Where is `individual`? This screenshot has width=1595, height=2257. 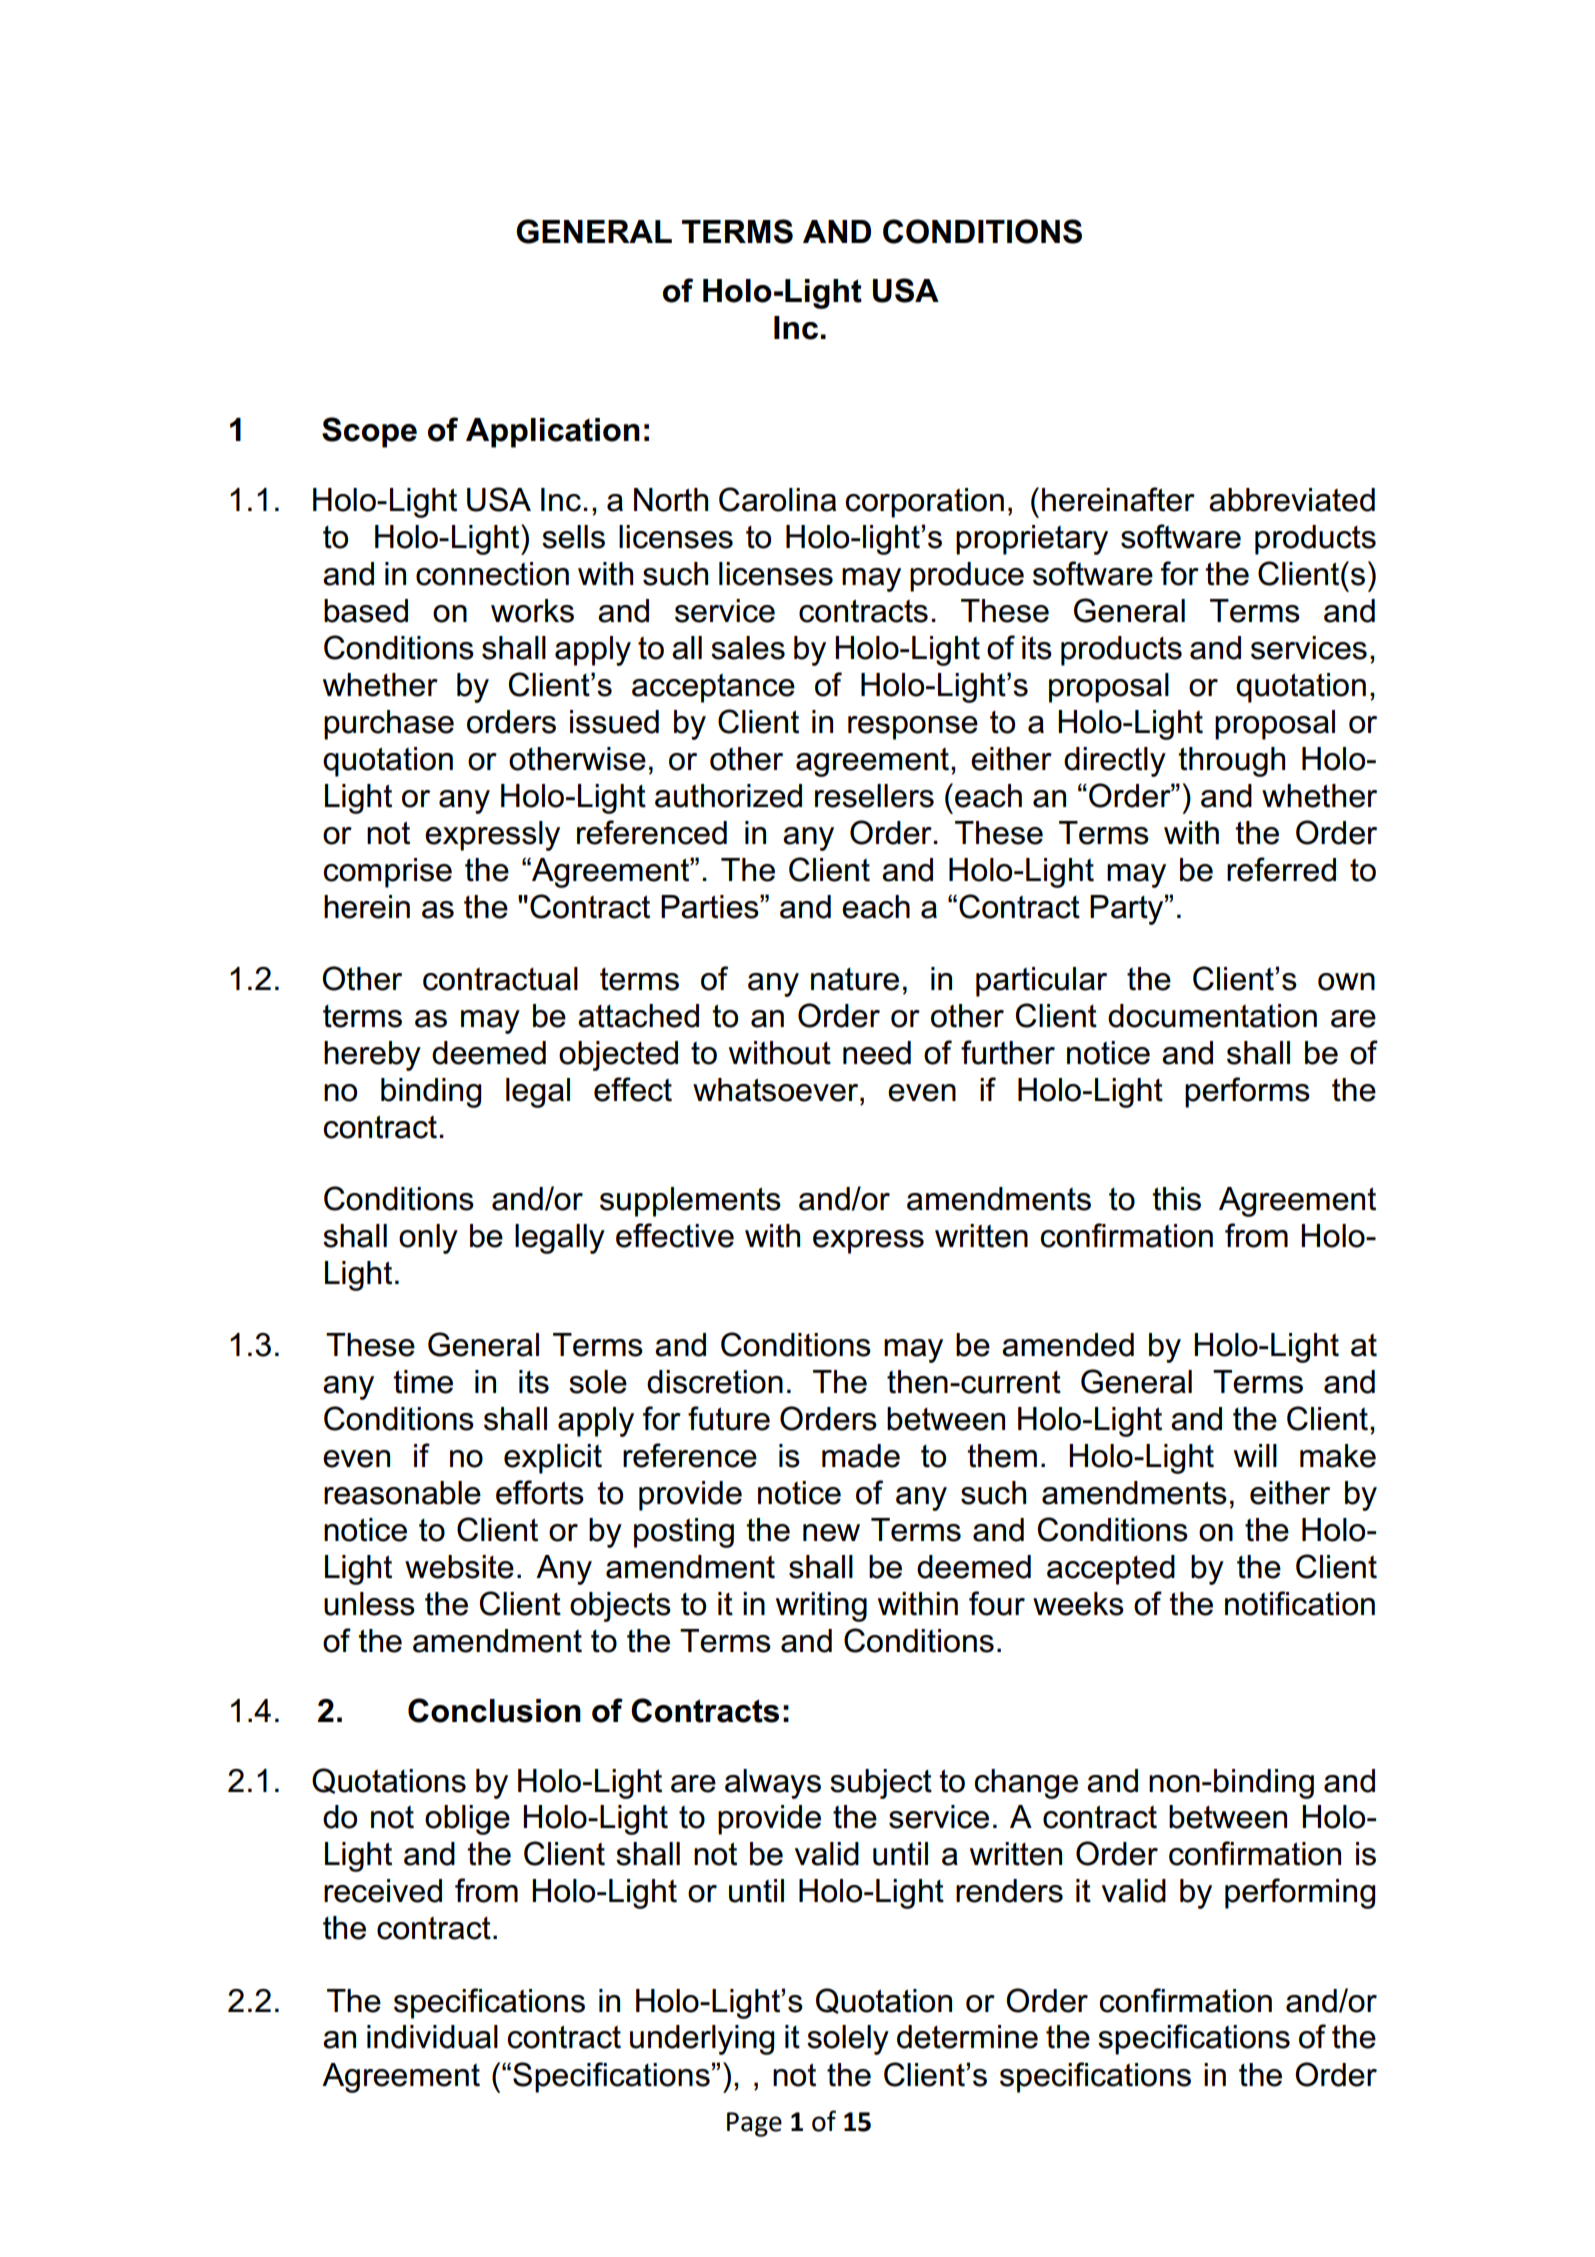 individual is located at coordinates (432, 2037).
